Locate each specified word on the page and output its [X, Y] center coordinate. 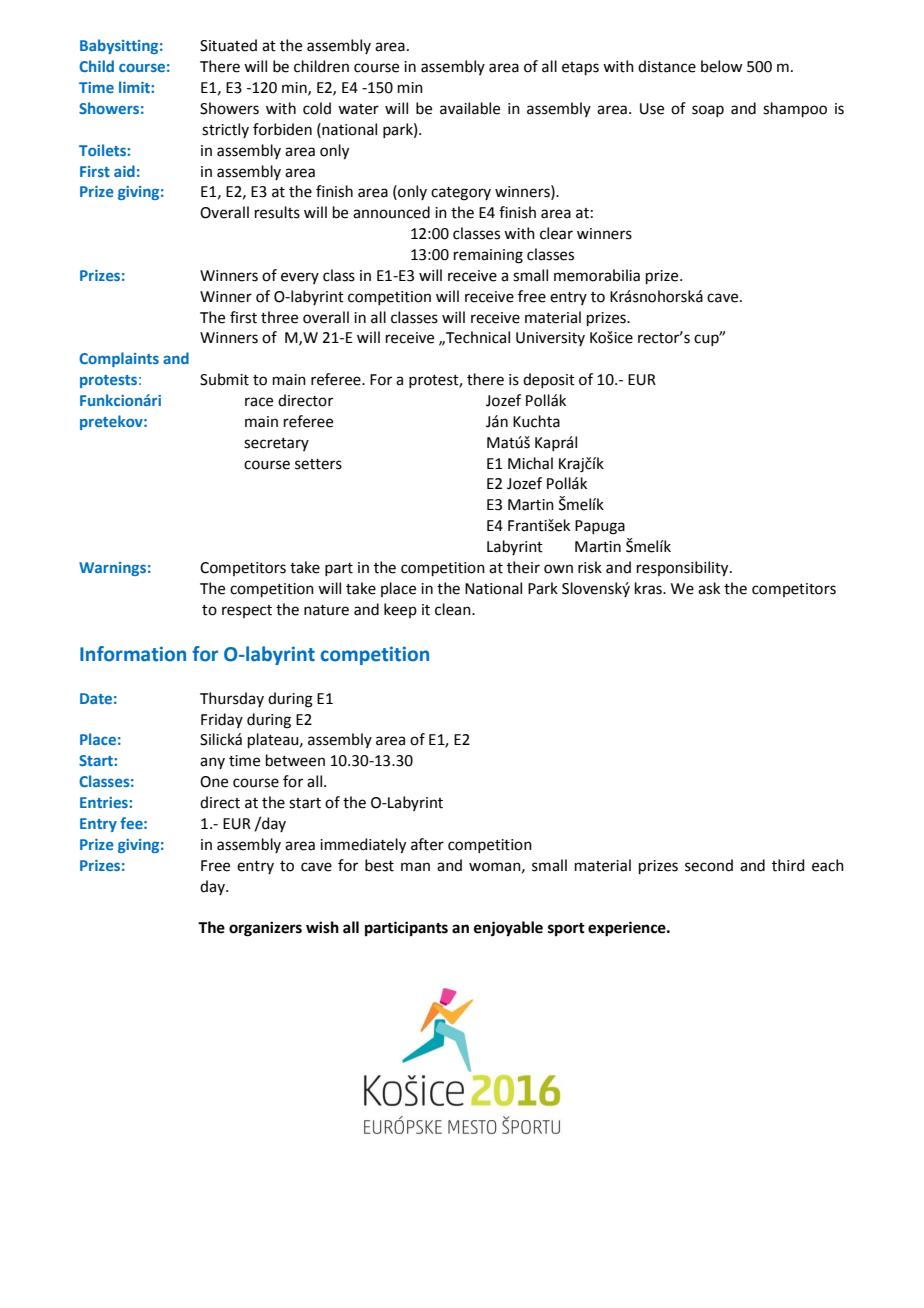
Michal [530, 463]
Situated [228, 45]
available [470, 108]
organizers [265, 929]
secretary [276, 444]
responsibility [684, 569]
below [721, 66]
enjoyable [508, 929]
